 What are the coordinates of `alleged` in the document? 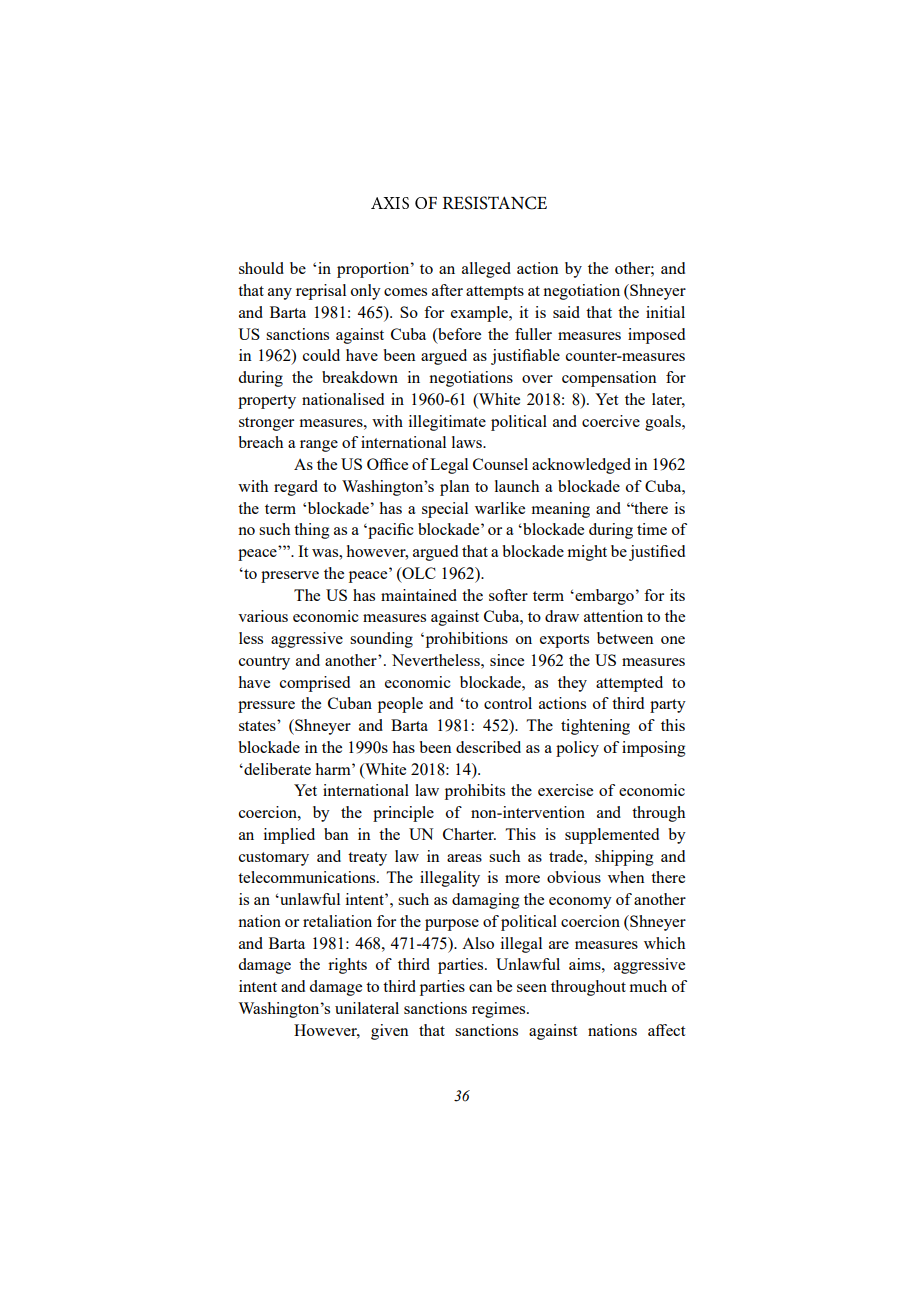 It's located at (486, 270).
